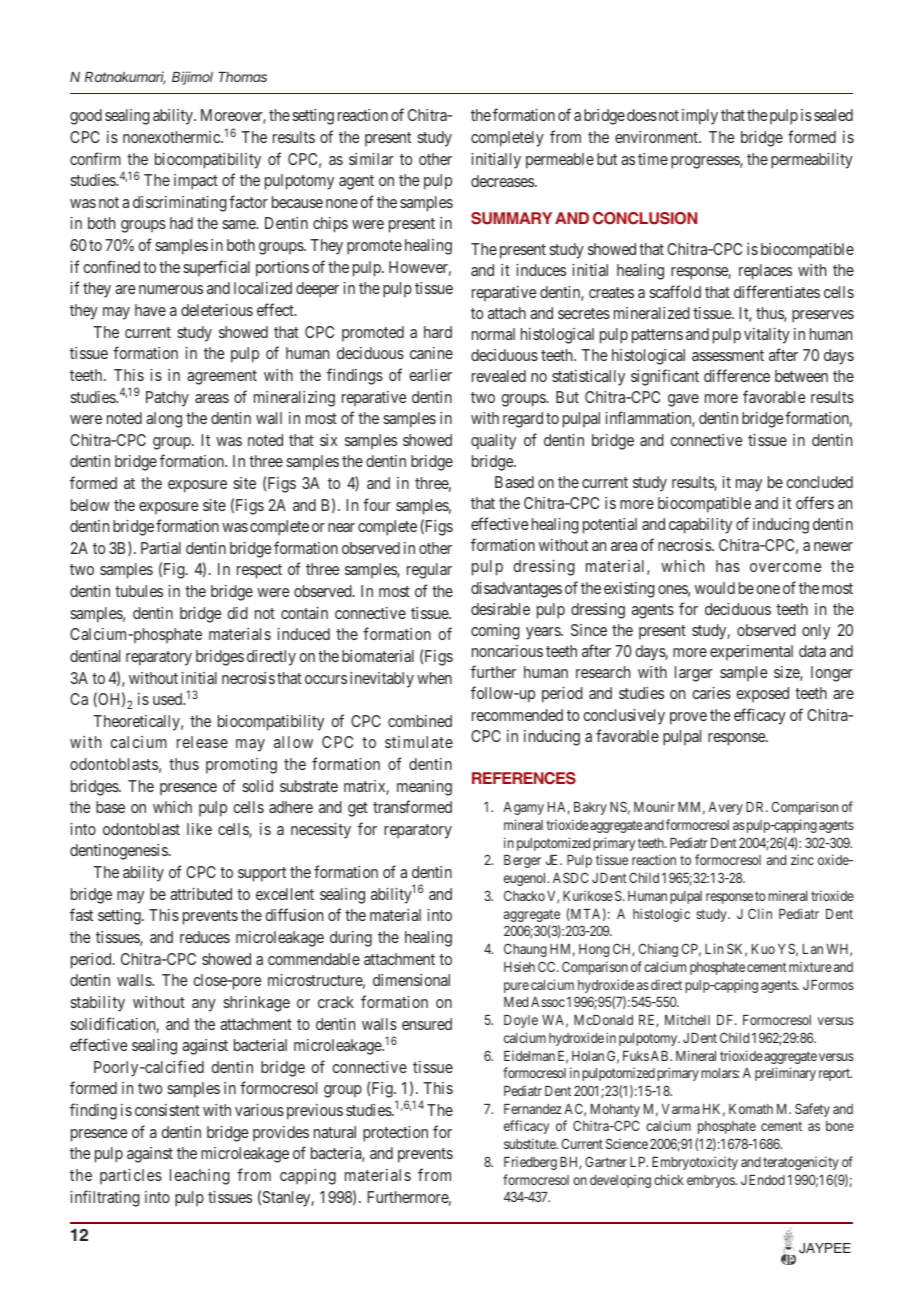 The image size is (923, 1316). What do you see at coordinates (522, 861) in the document?
I see `Berger` at bounding box center [522, 861].
